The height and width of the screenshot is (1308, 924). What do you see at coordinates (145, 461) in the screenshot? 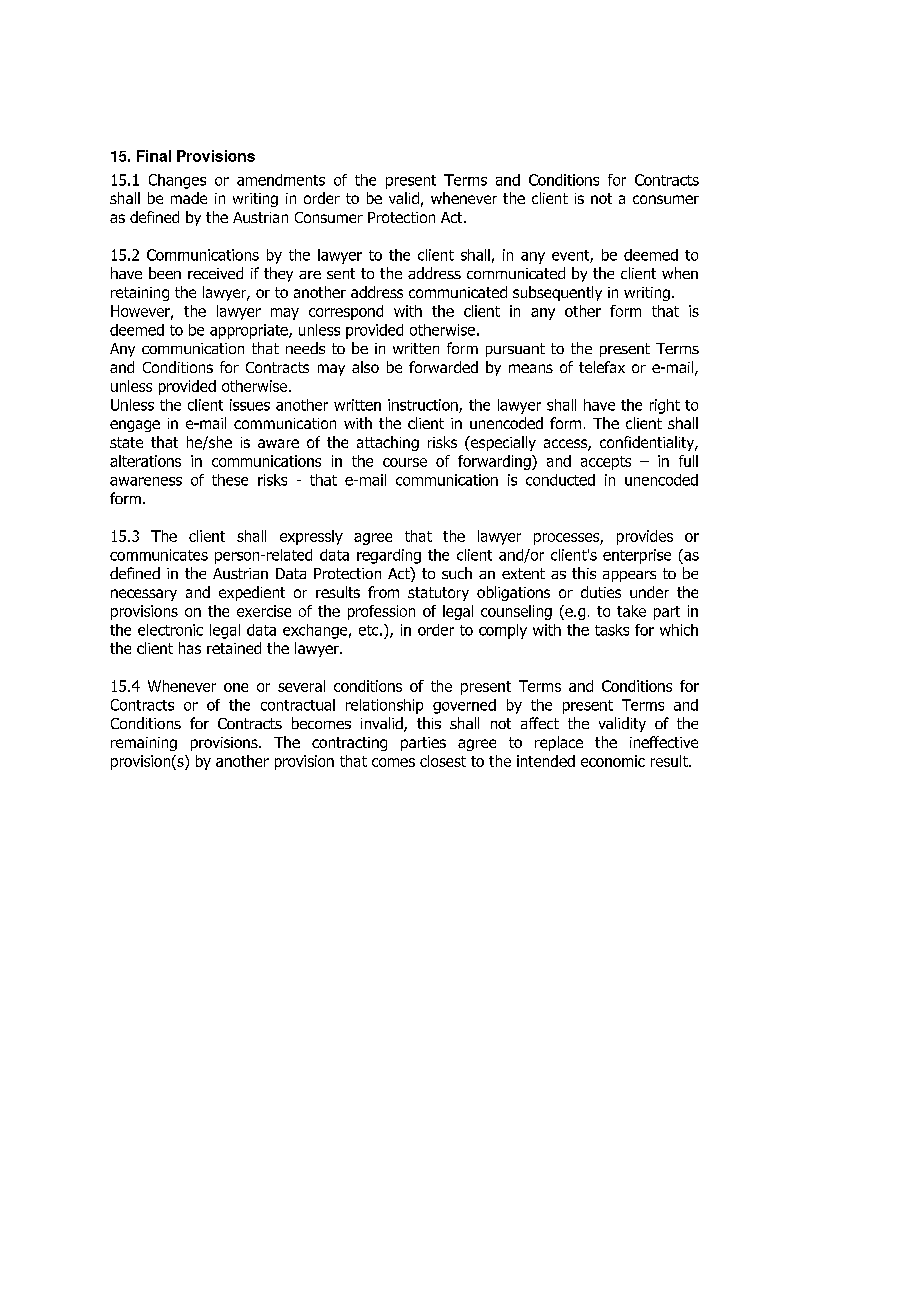
I see `alterations` at bounding box center [145, 461].
